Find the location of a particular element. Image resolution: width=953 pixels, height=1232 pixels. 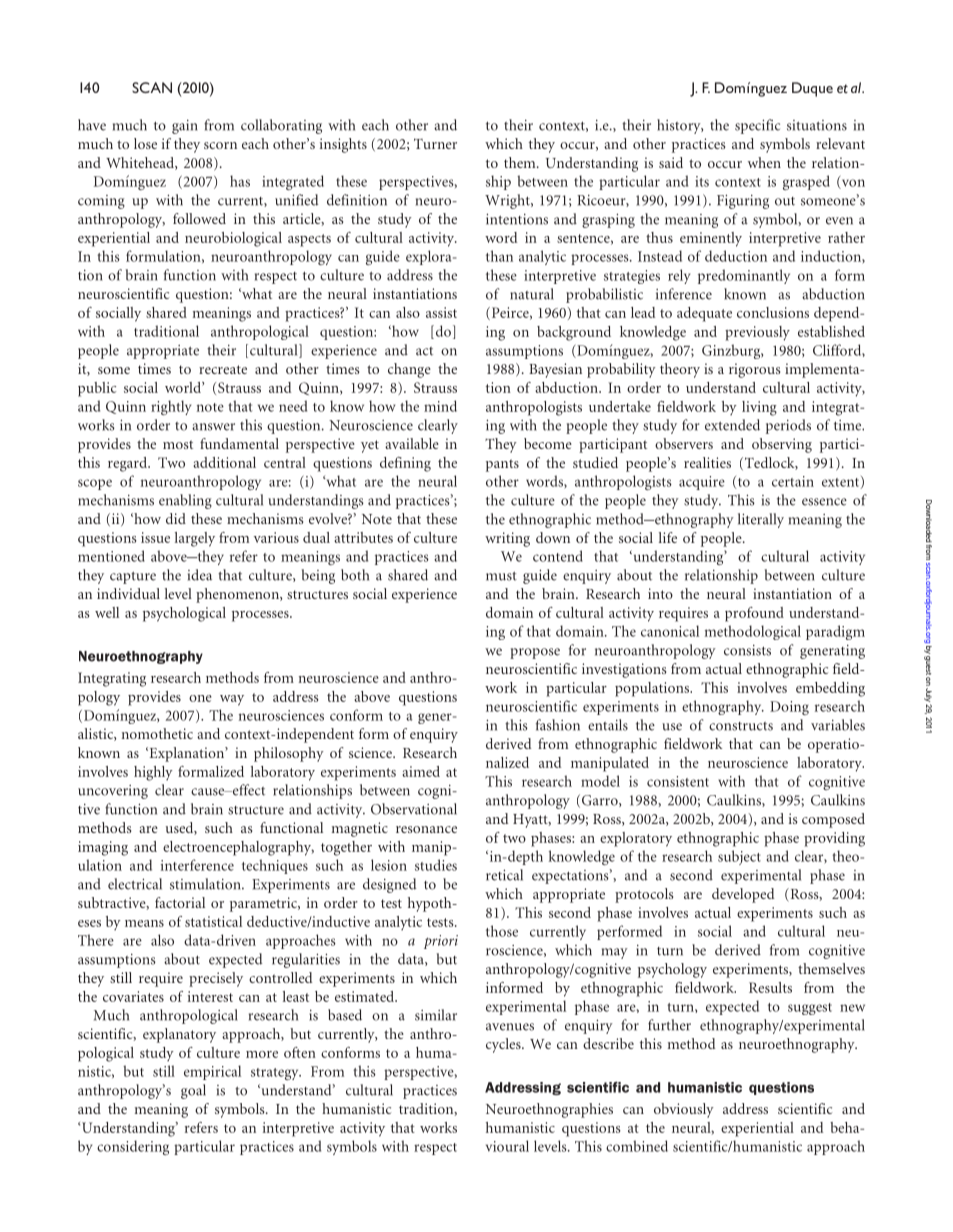

scorn is located at coordinates (220, 145).
